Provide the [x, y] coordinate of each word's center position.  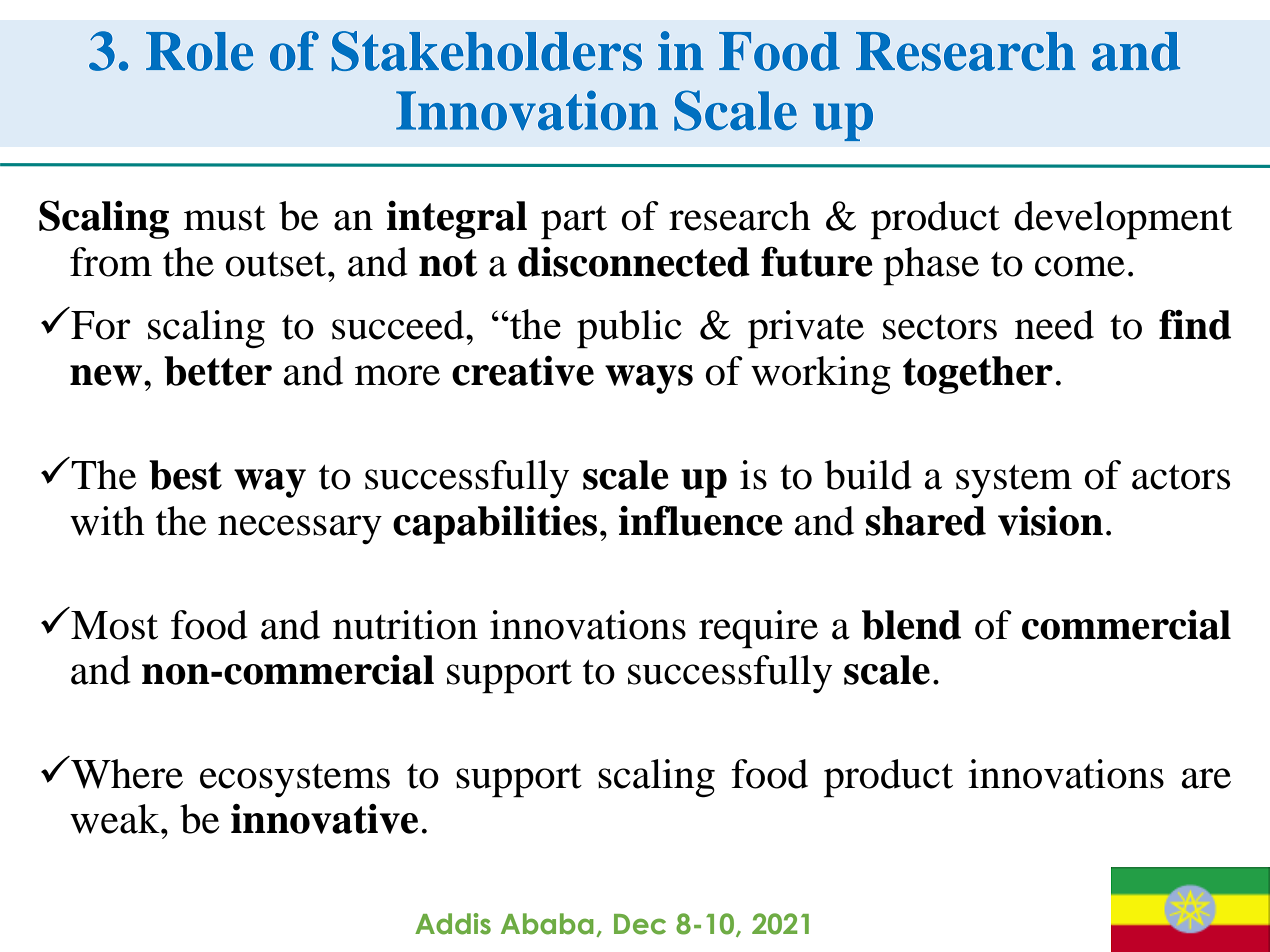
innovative [324, 819]
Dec [640, 924]
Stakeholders [487, 51]
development [1123, 220]
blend [911, 625]
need [1054, 325]
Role [199, 51]
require [758, 629]
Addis [453, 924]
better [218, 371]
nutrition [405, 625]
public [629, 329]
